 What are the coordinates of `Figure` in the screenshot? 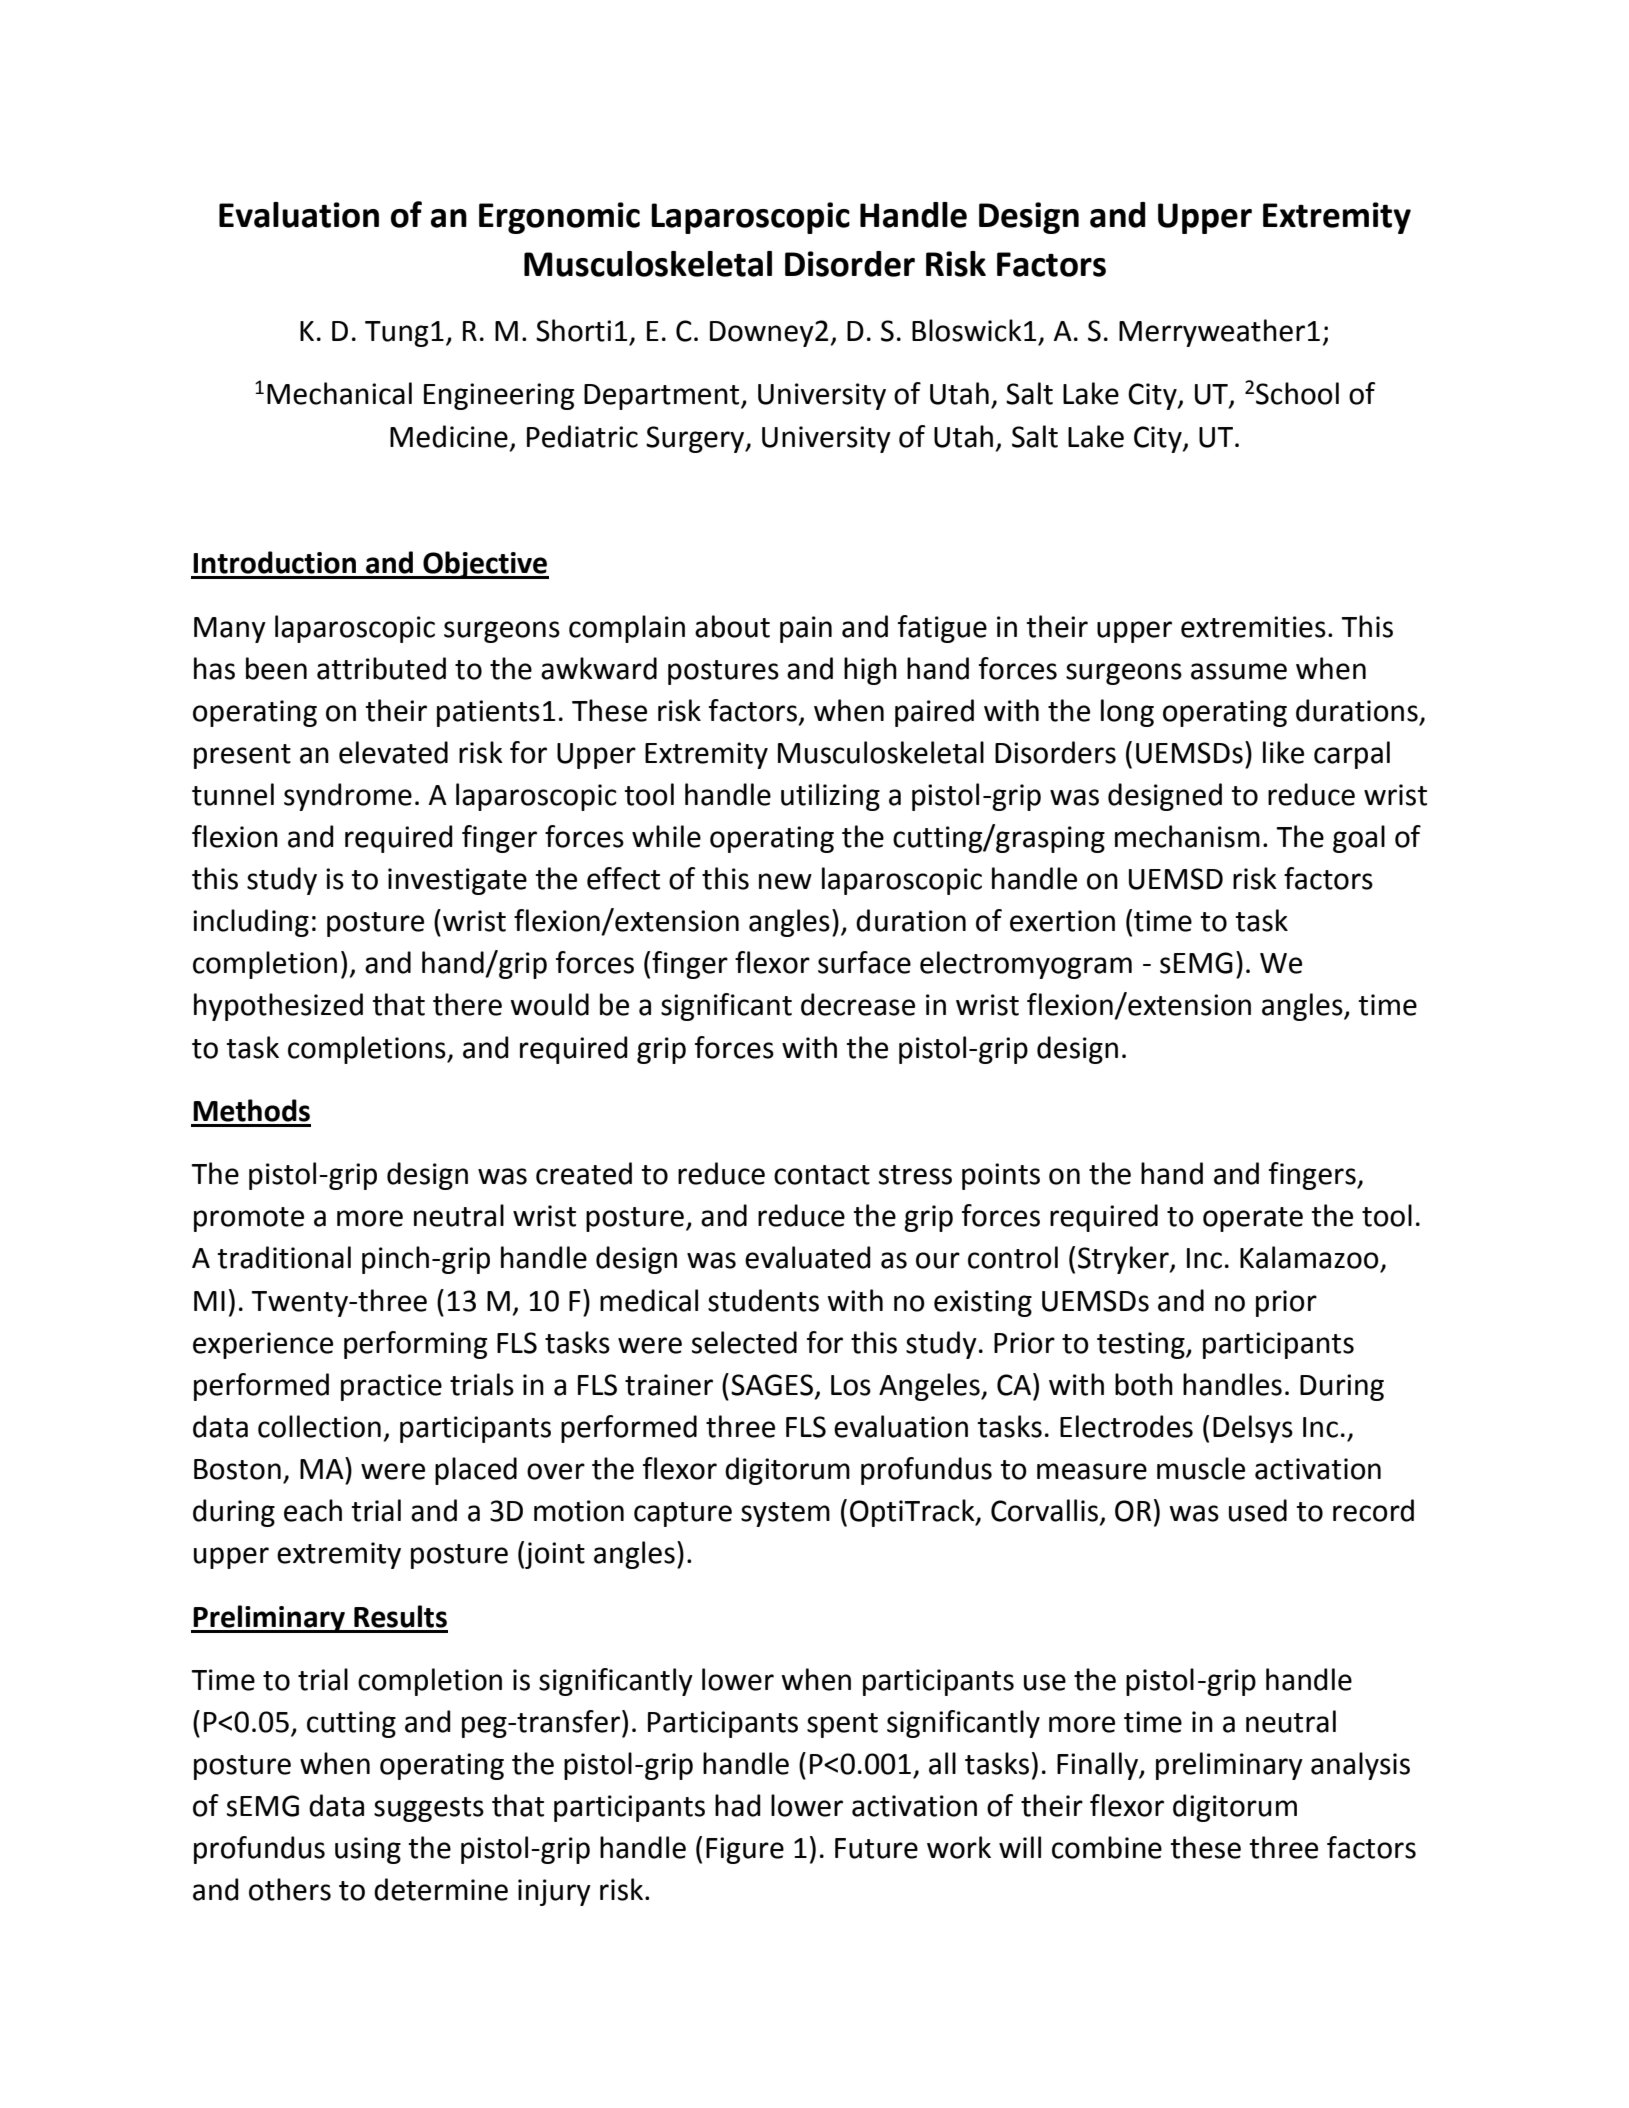 It's located at (745, 1850).
